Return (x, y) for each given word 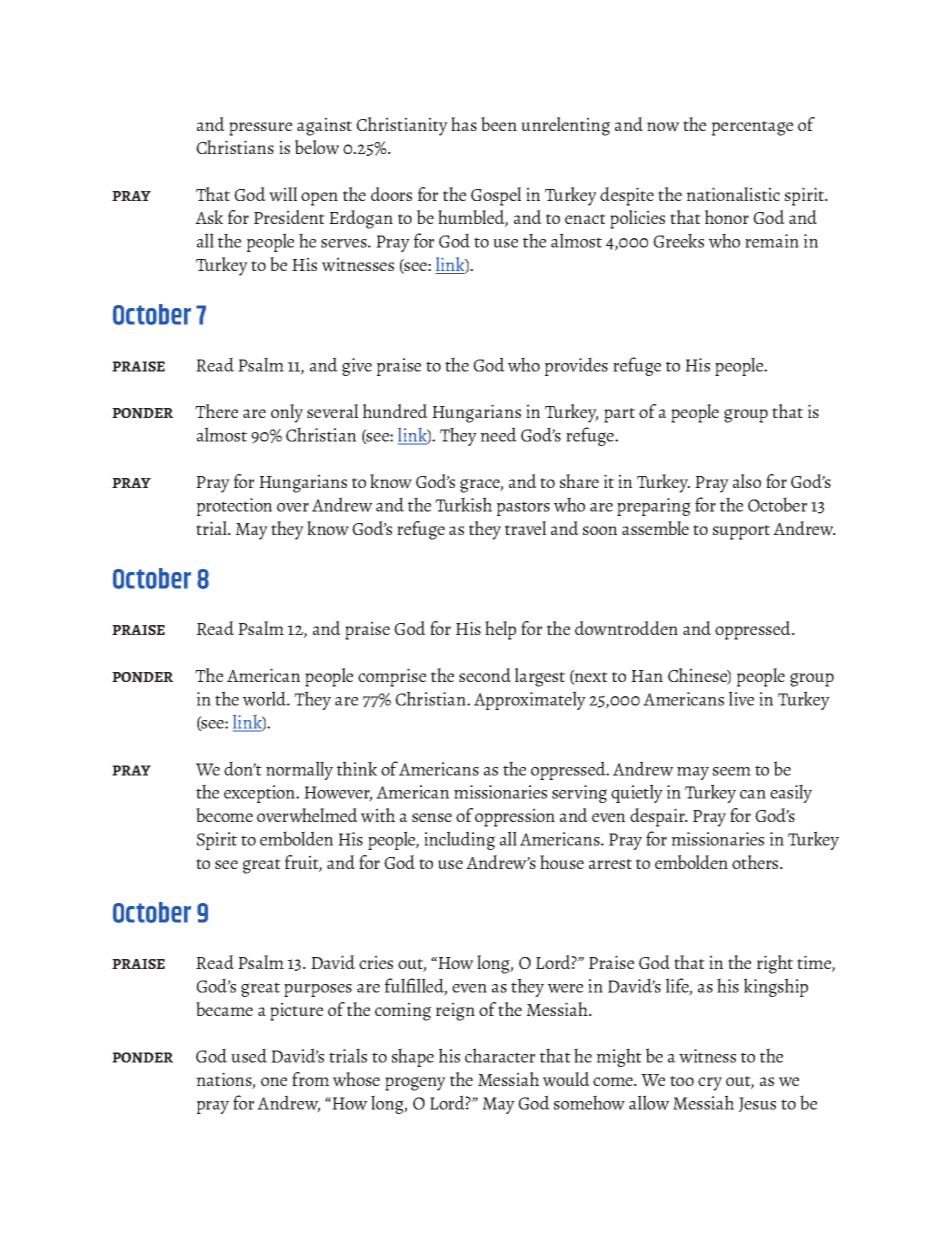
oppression (515, 817)
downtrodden (626, 628)
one (274, 1081)
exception (261, 794)
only (287, 413)
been (499, 124)
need (498, 434)
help (500, 630)
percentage (752, 128)
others (756, 862)
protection (234, 507)
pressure (260, 129)
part (619, 415)
